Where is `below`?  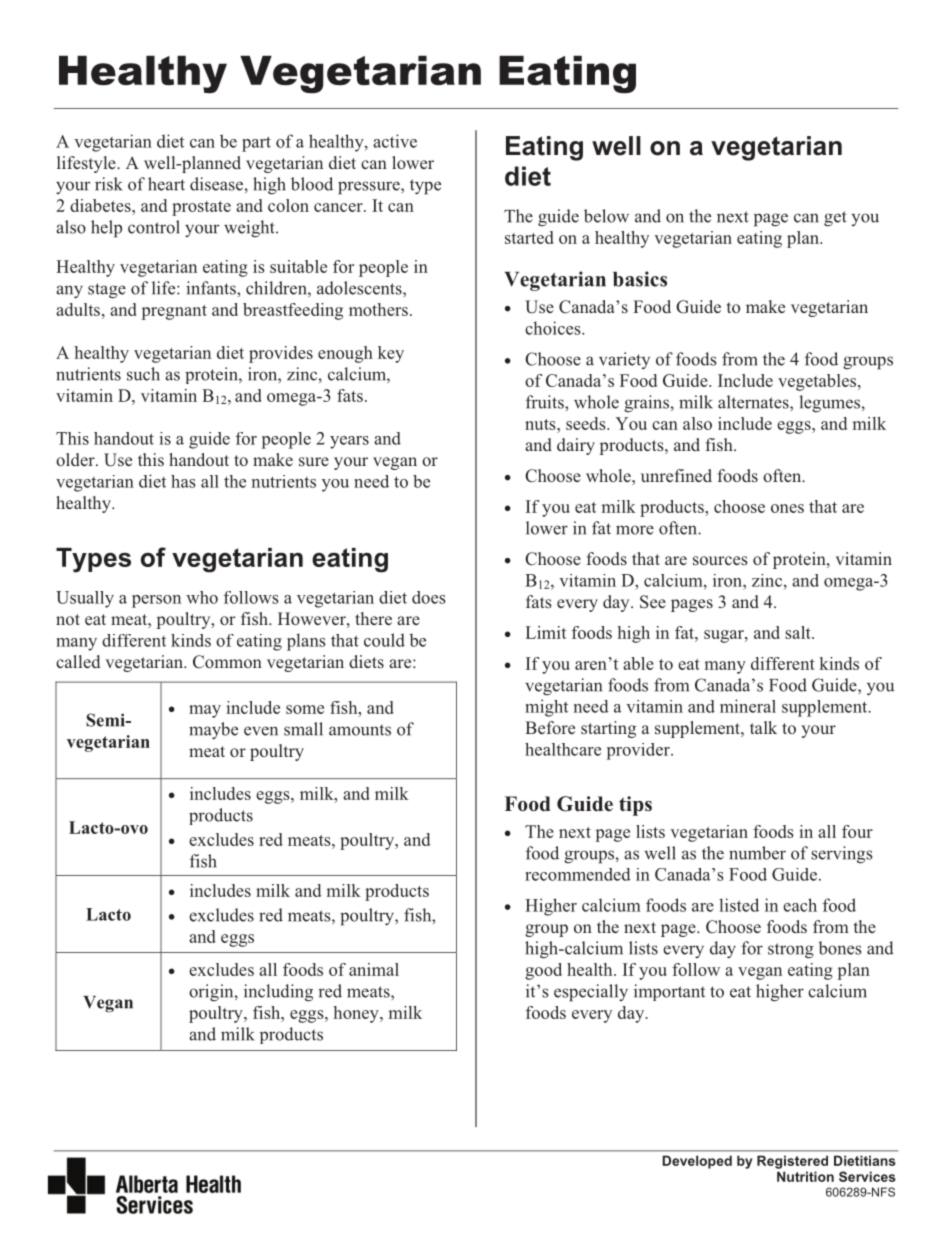
below is located at coordinates (606, 216).
